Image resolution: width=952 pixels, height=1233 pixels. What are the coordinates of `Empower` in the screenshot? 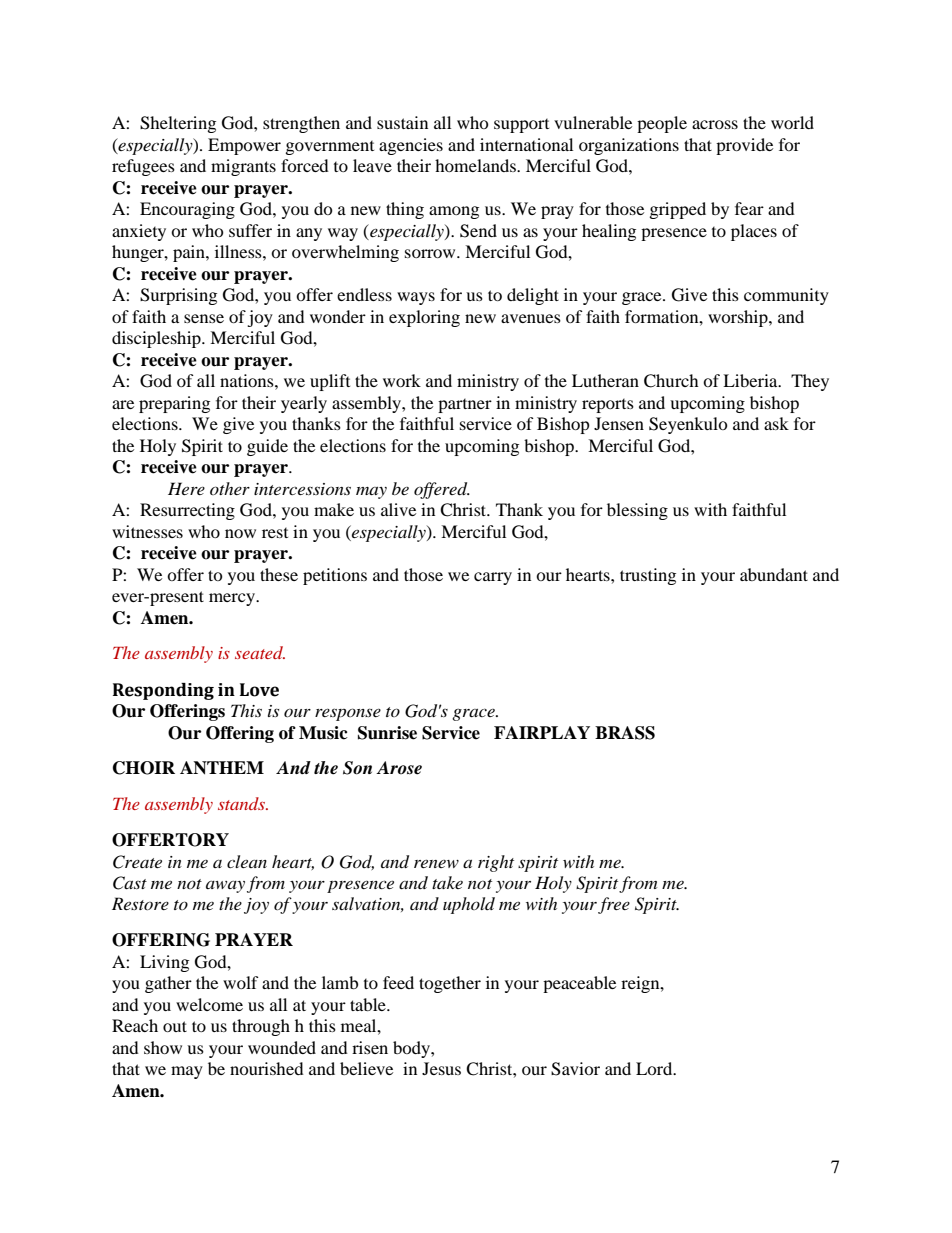 It's located at (244, 146).
